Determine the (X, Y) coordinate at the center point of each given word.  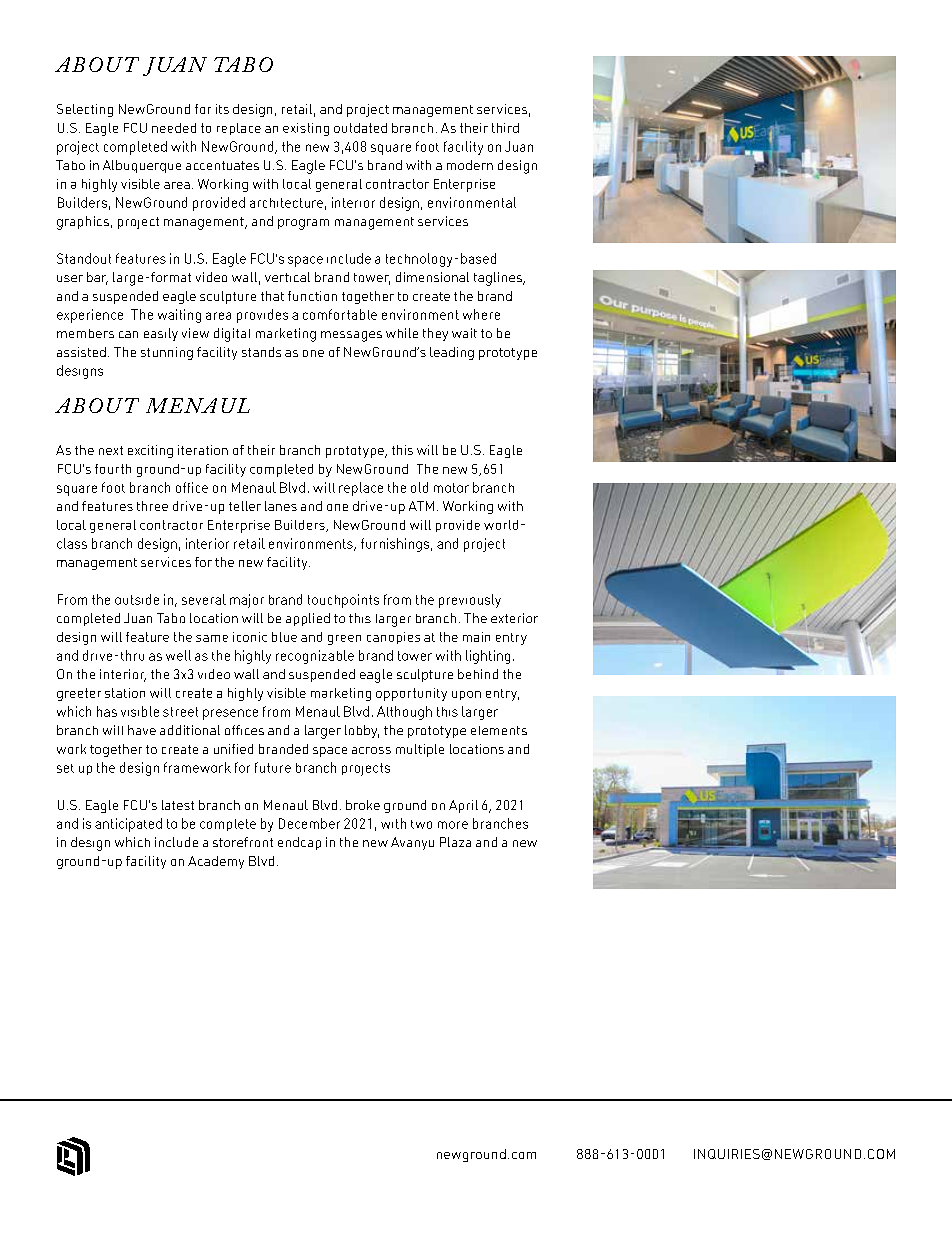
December (309, 823)
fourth (113, 469)
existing (306, 129)
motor (451, 488)
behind (478, 674)
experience (90, 316)
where (481, 314)
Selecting (85, 110)
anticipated (128, 825)
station (125, 693)
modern (470, 165)
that (272, 296)
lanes (281, 506)
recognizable (315, 657)
